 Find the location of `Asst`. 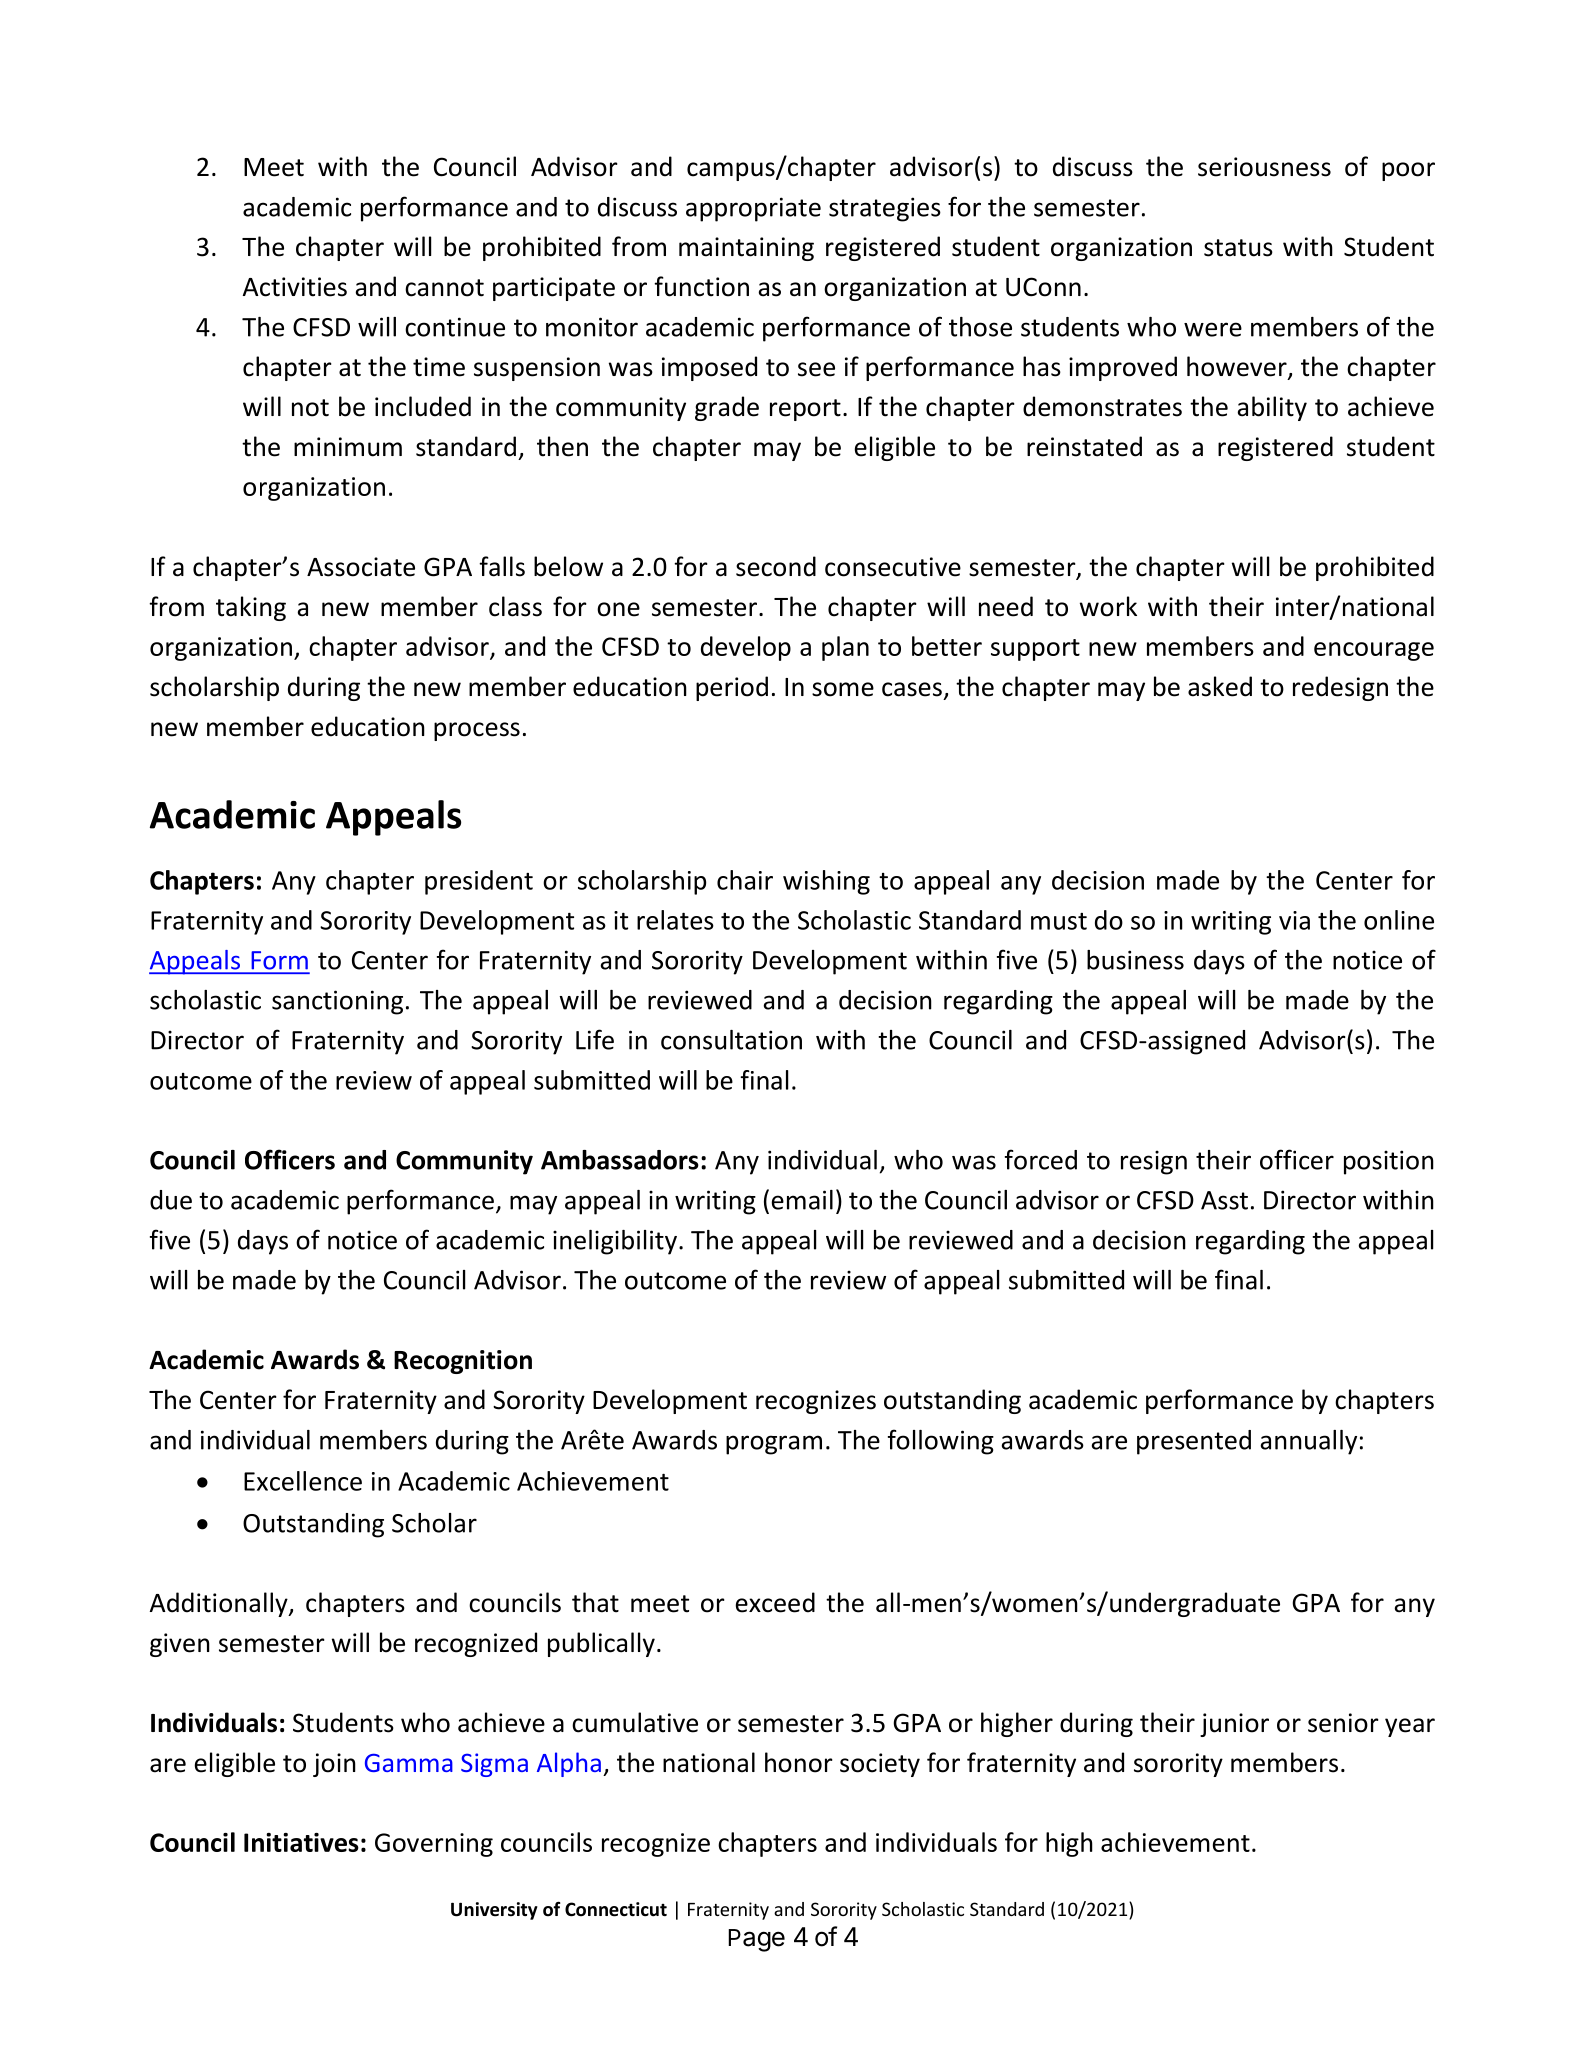

Asst is located at coordinates (1224, 1200).
